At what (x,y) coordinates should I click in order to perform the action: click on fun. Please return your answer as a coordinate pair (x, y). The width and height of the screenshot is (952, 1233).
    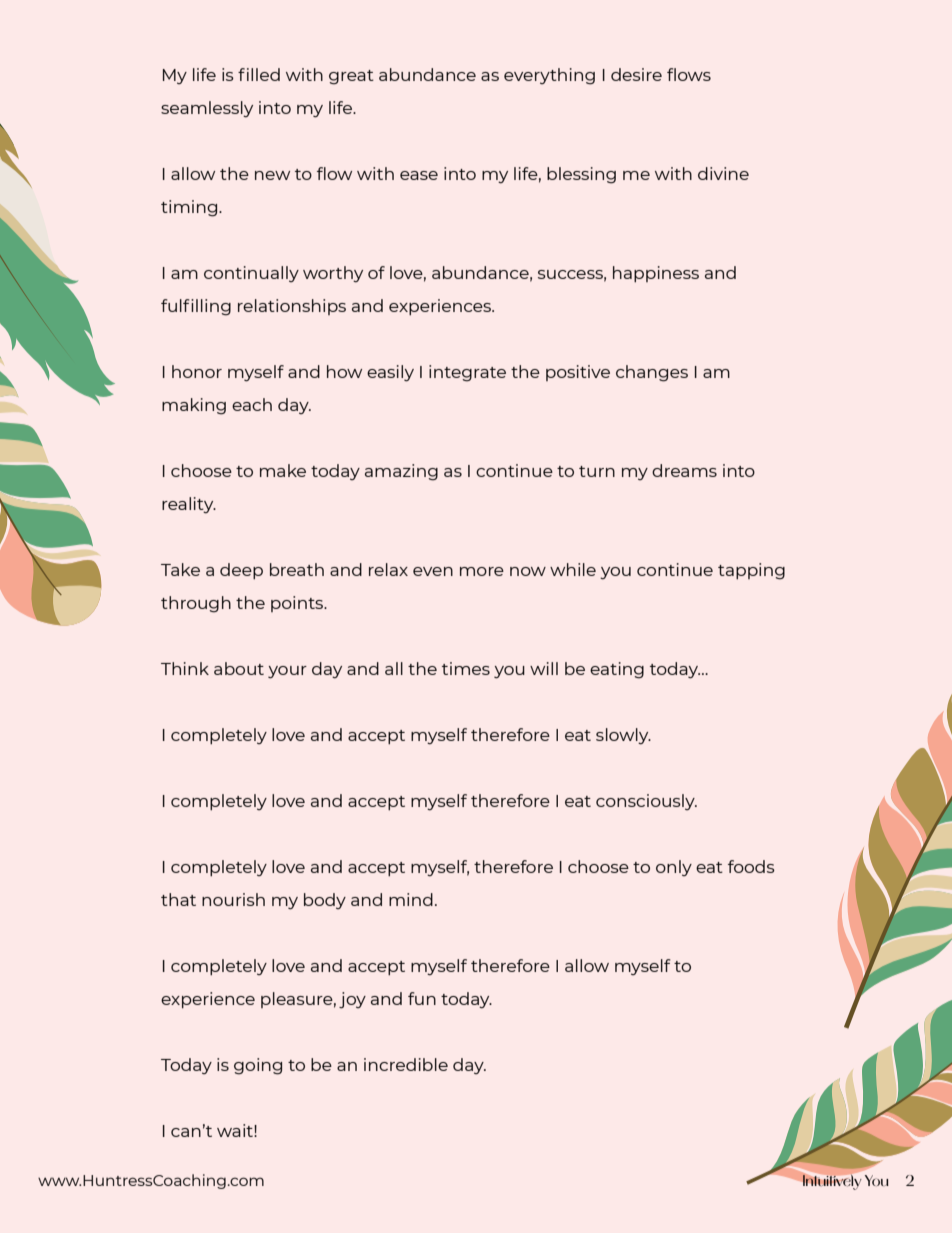
    Looking at the image, I should click on (422, 998).
